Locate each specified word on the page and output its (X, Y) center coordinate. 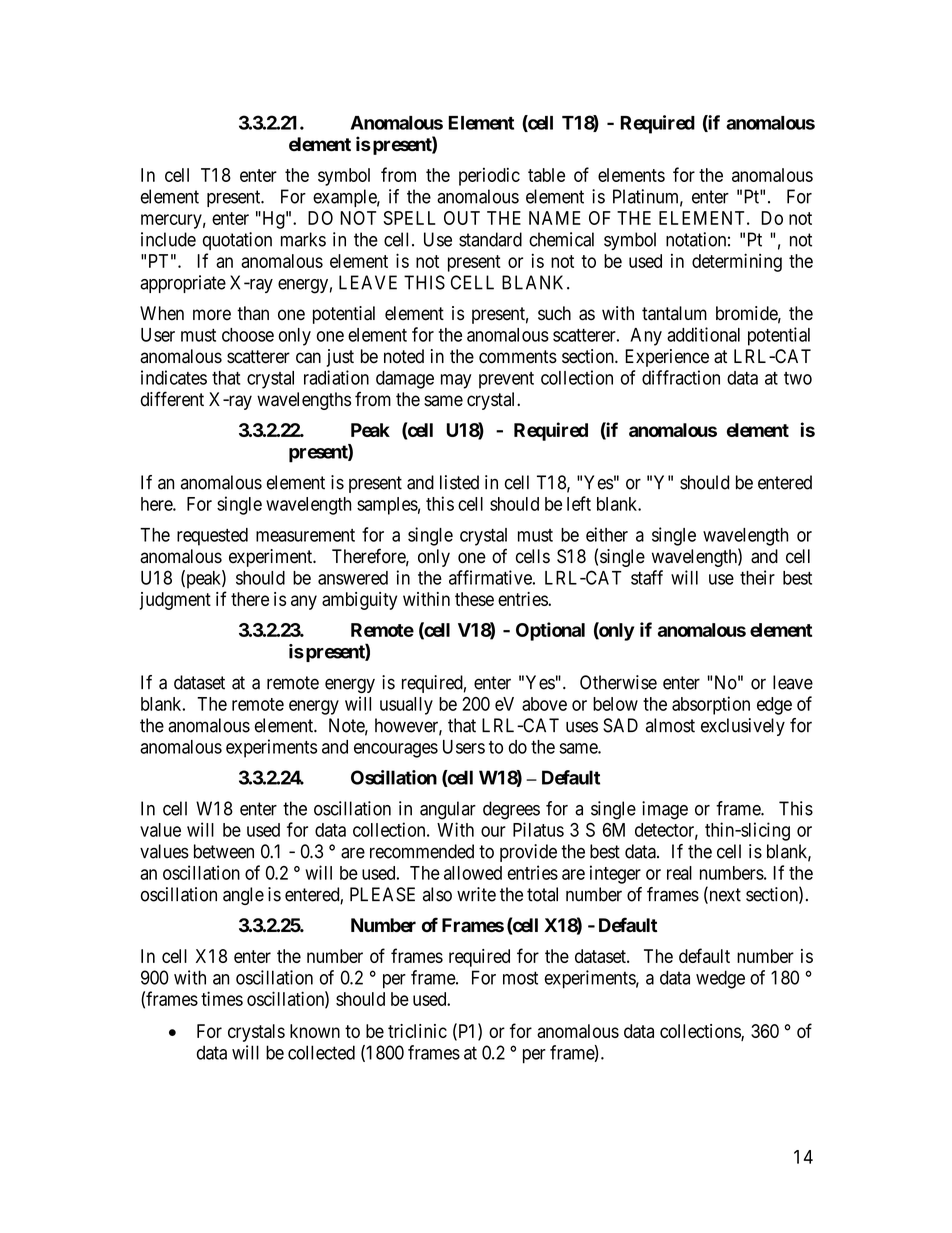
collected (321, 1052)
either (607, 534)
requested (212, 537)
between (224, 851)
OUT (462, 218)
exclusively (743, 727)
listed (459, 482)
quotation (237, 241)
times (222, 998)
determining (737, 262)
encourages (396, 750)
